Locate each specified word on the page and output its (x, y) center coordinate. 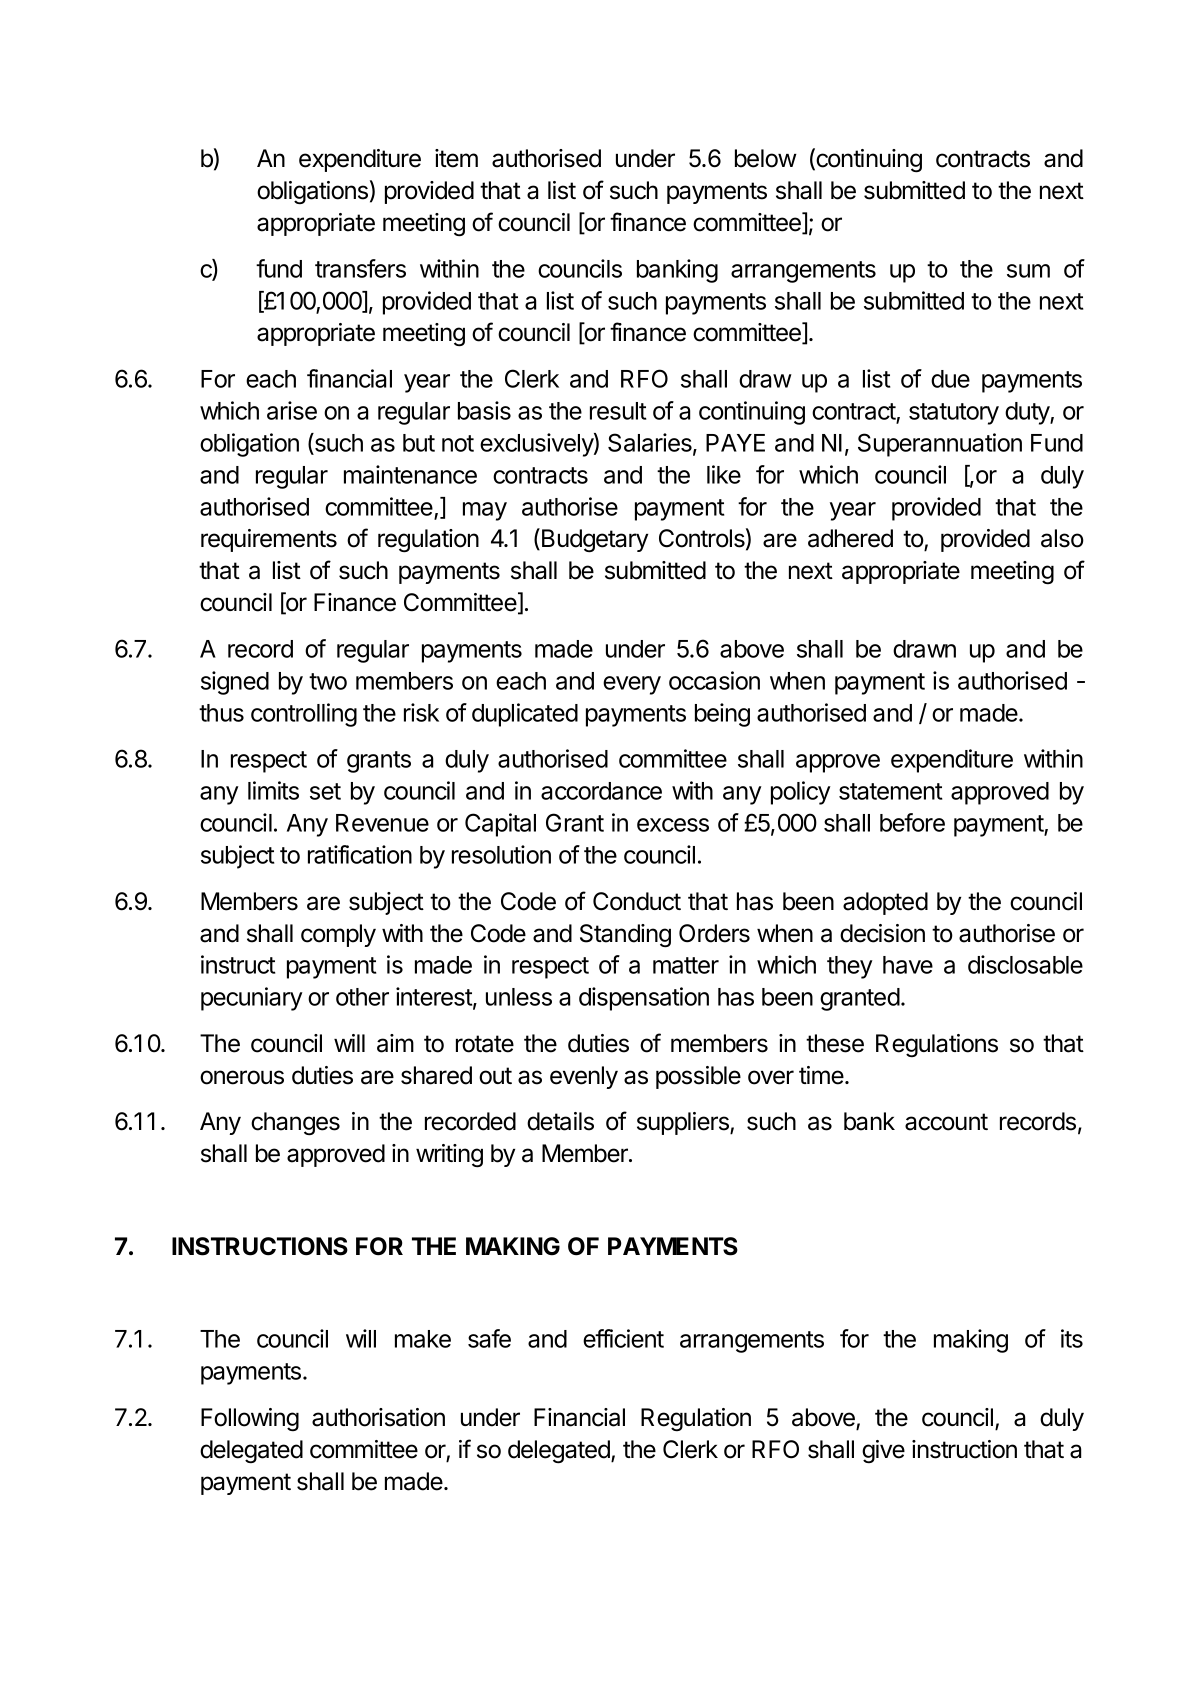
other (362, 997)
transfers (360, 268)
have (908, 965)
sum (1028, 271)
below (766, 158)
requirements (269, 540)
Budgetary (595, 541)
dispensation (644, 999)
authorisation (378, 1417)
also (1062, 538)
